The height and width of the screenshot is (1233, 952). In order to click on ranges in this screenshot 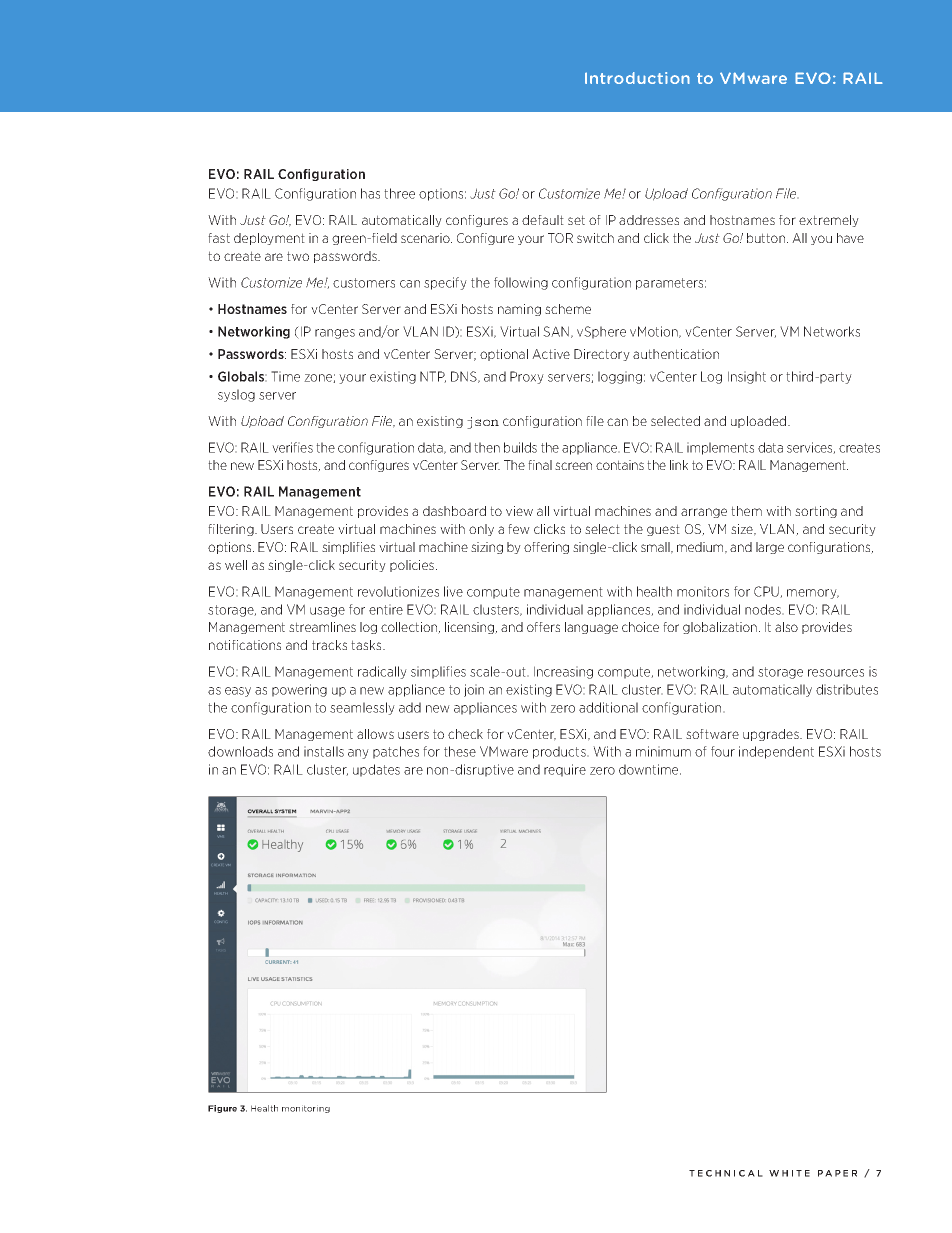, I will do `click(335, 334)`.
